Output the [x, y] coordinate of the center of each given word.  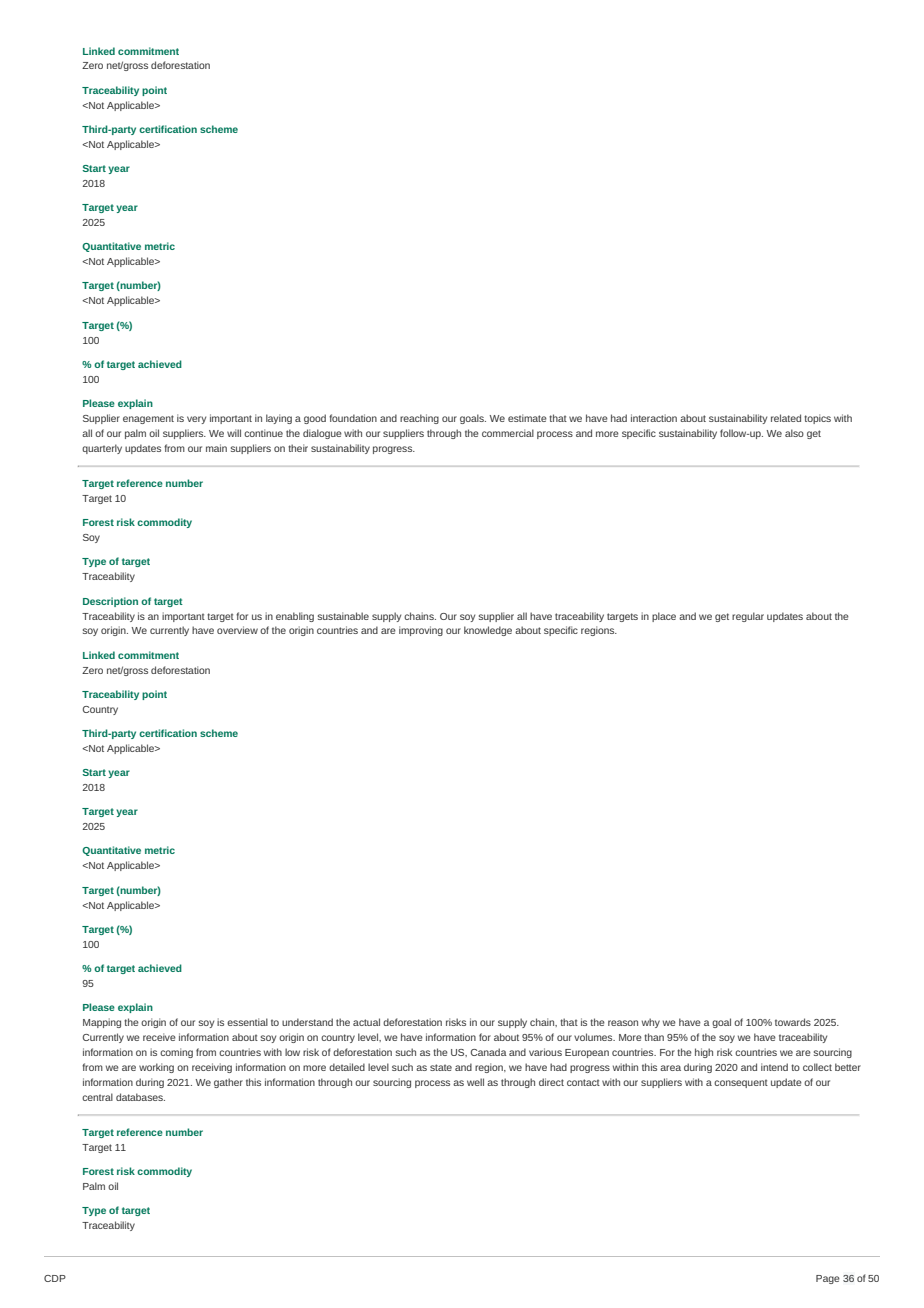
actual [366, 1022]
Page [828, 1279]
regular [748, 617]
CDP [55, 1278]
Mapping [102, 1023]
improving [421, 631]
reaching [419, 419]
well [475, 1082]
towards [793, 1022]
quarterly [102, 449]
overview [237, 630]
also [794, 433]
